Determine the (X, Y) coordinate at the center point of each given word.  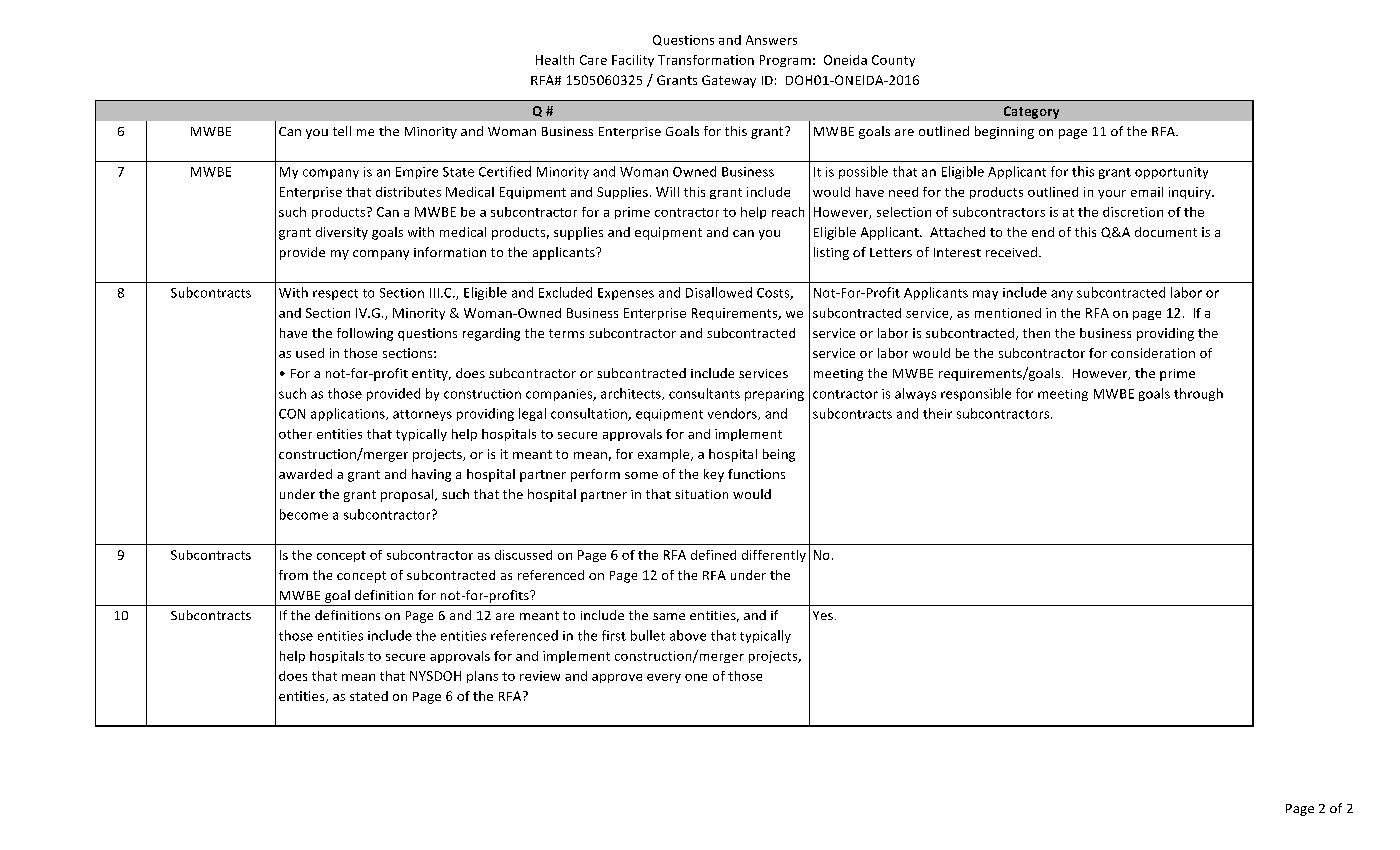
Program (785, 61)
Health (555, 60)
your (1112, 194)
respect (335, 294)
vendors (733, 414)
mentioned (1008, 313)
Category (1031, 112)
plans (482, 677)
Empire (417, 173)
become (304, 514)
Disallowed (719, 292)
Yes (823, 615)
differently (774, 556)
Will (667, 192)
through (1198, 394)
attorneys (422, 415)
